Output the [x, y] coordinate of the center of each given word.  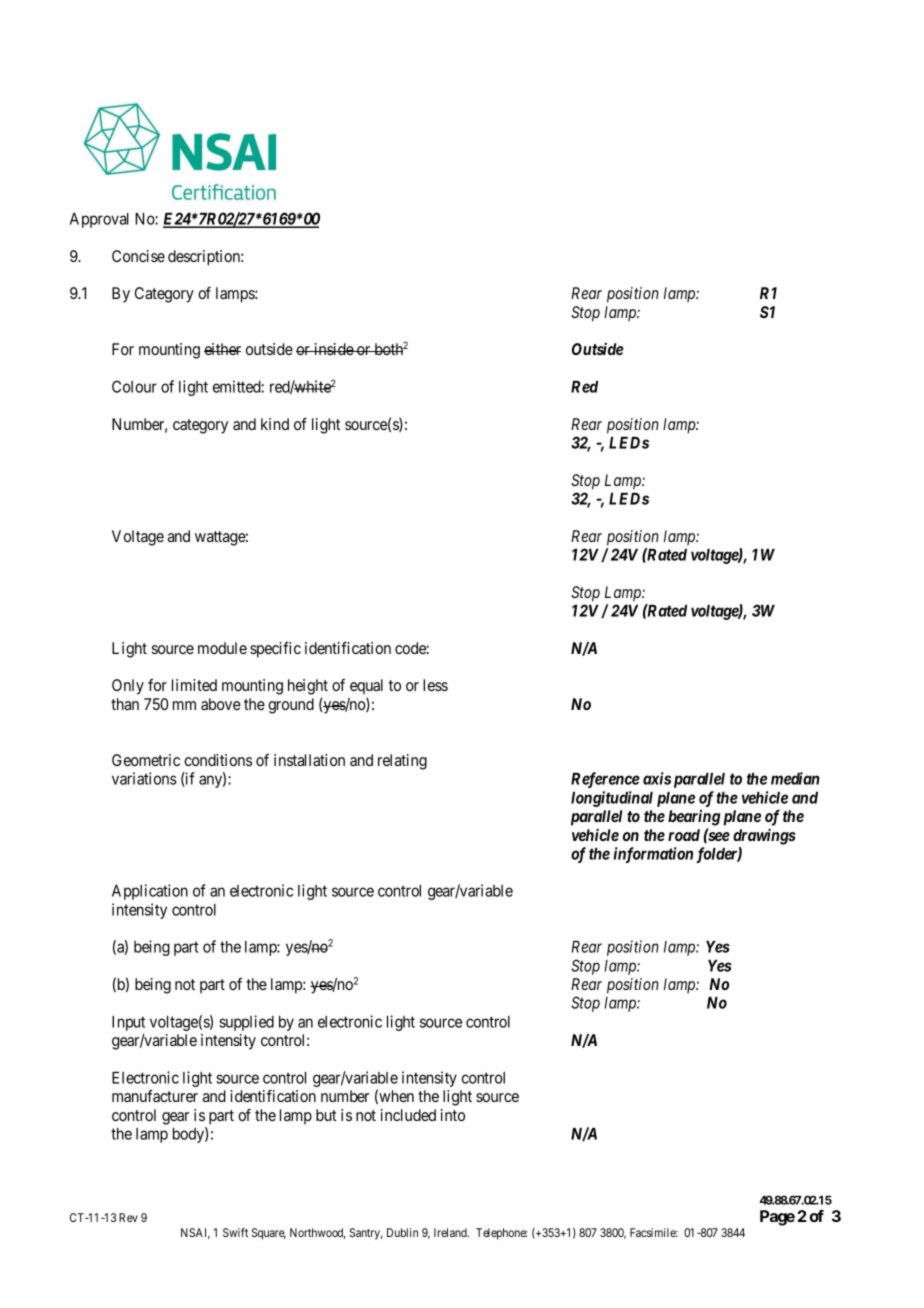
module [222, 648]
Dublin [402, 1232]
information [653, 855]
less [435, 685]
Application [150, 892]
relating [402, 762]
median [795, 778]
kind [275, 424]
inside [333, 349]
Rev [128, 1217]
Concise [138, 256]
